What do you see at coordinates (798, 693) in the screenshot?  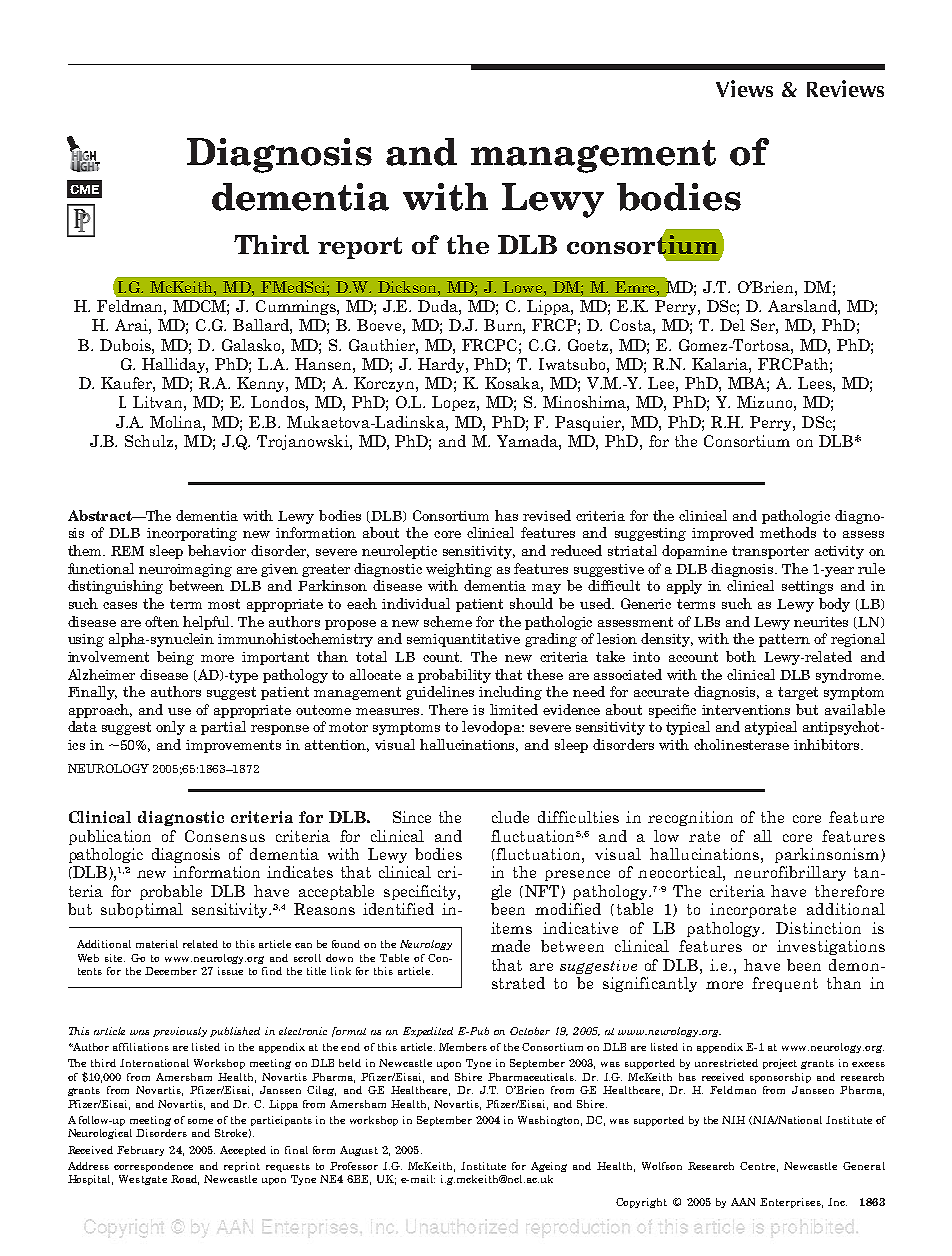 I see `target` at bounding box center [798, 693].
